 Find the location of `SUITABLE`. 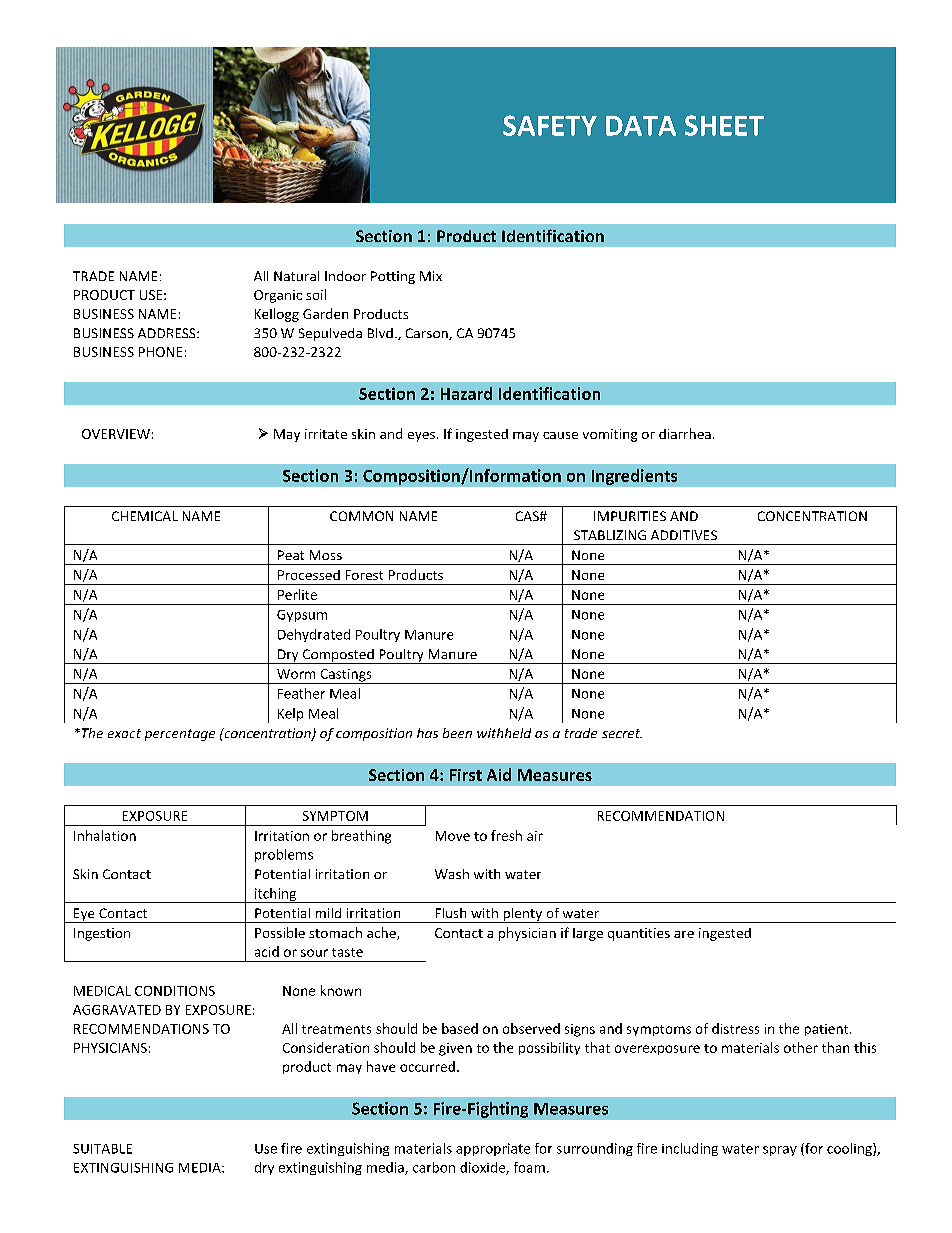

SUITABLE is located at coordinates (102, 1149).
